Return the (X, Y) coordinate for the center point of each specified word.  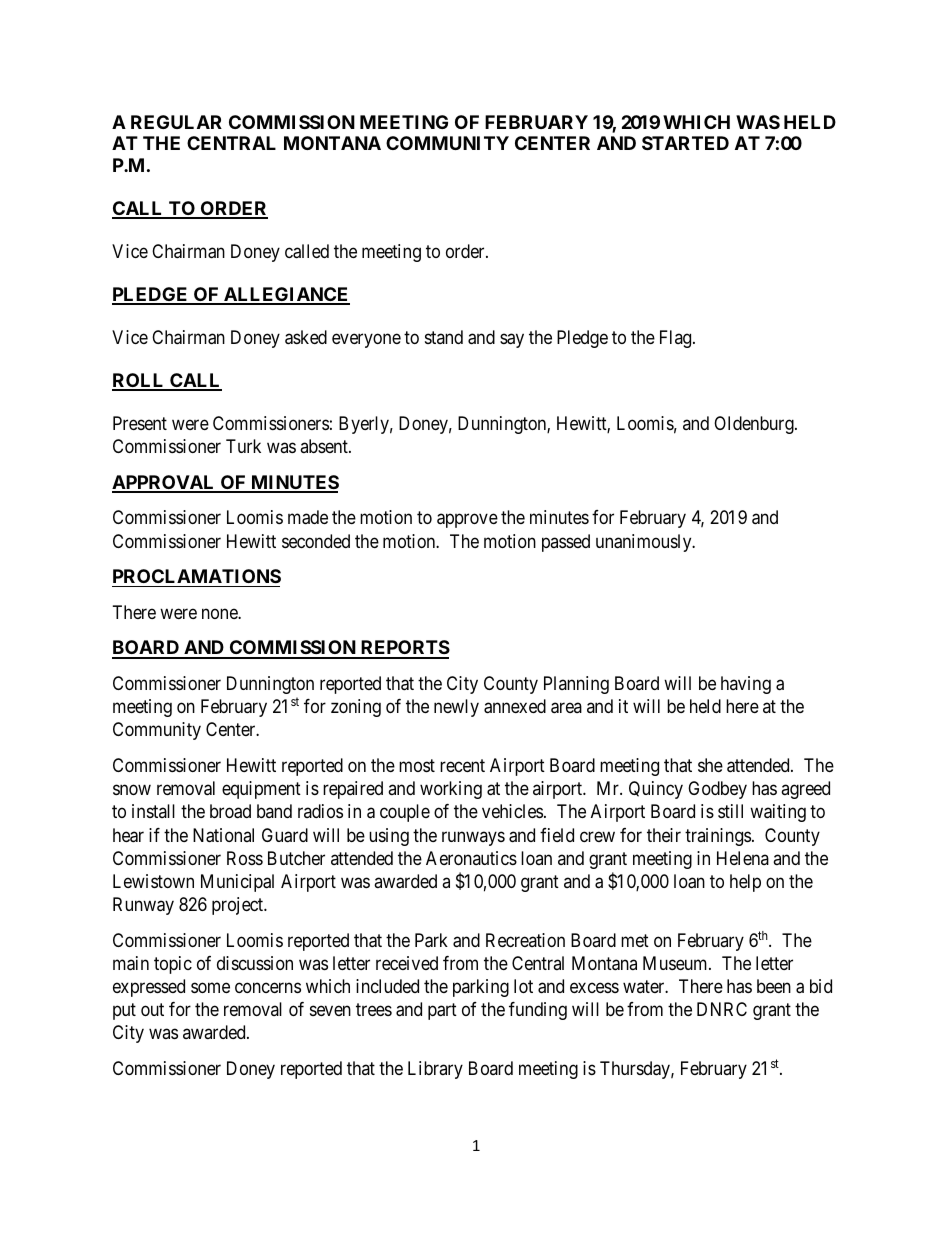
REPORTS (404, 649)
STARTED (685, 143)
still (730, 811)
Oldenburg (755, 425)
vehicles (512, 811)
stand (444, 337)
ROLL (139, 381)
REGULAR (176, 122)
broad (230, 811)
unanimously (645, 543)
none (220, 613)
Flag (677, 339)
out (152, 1010)
